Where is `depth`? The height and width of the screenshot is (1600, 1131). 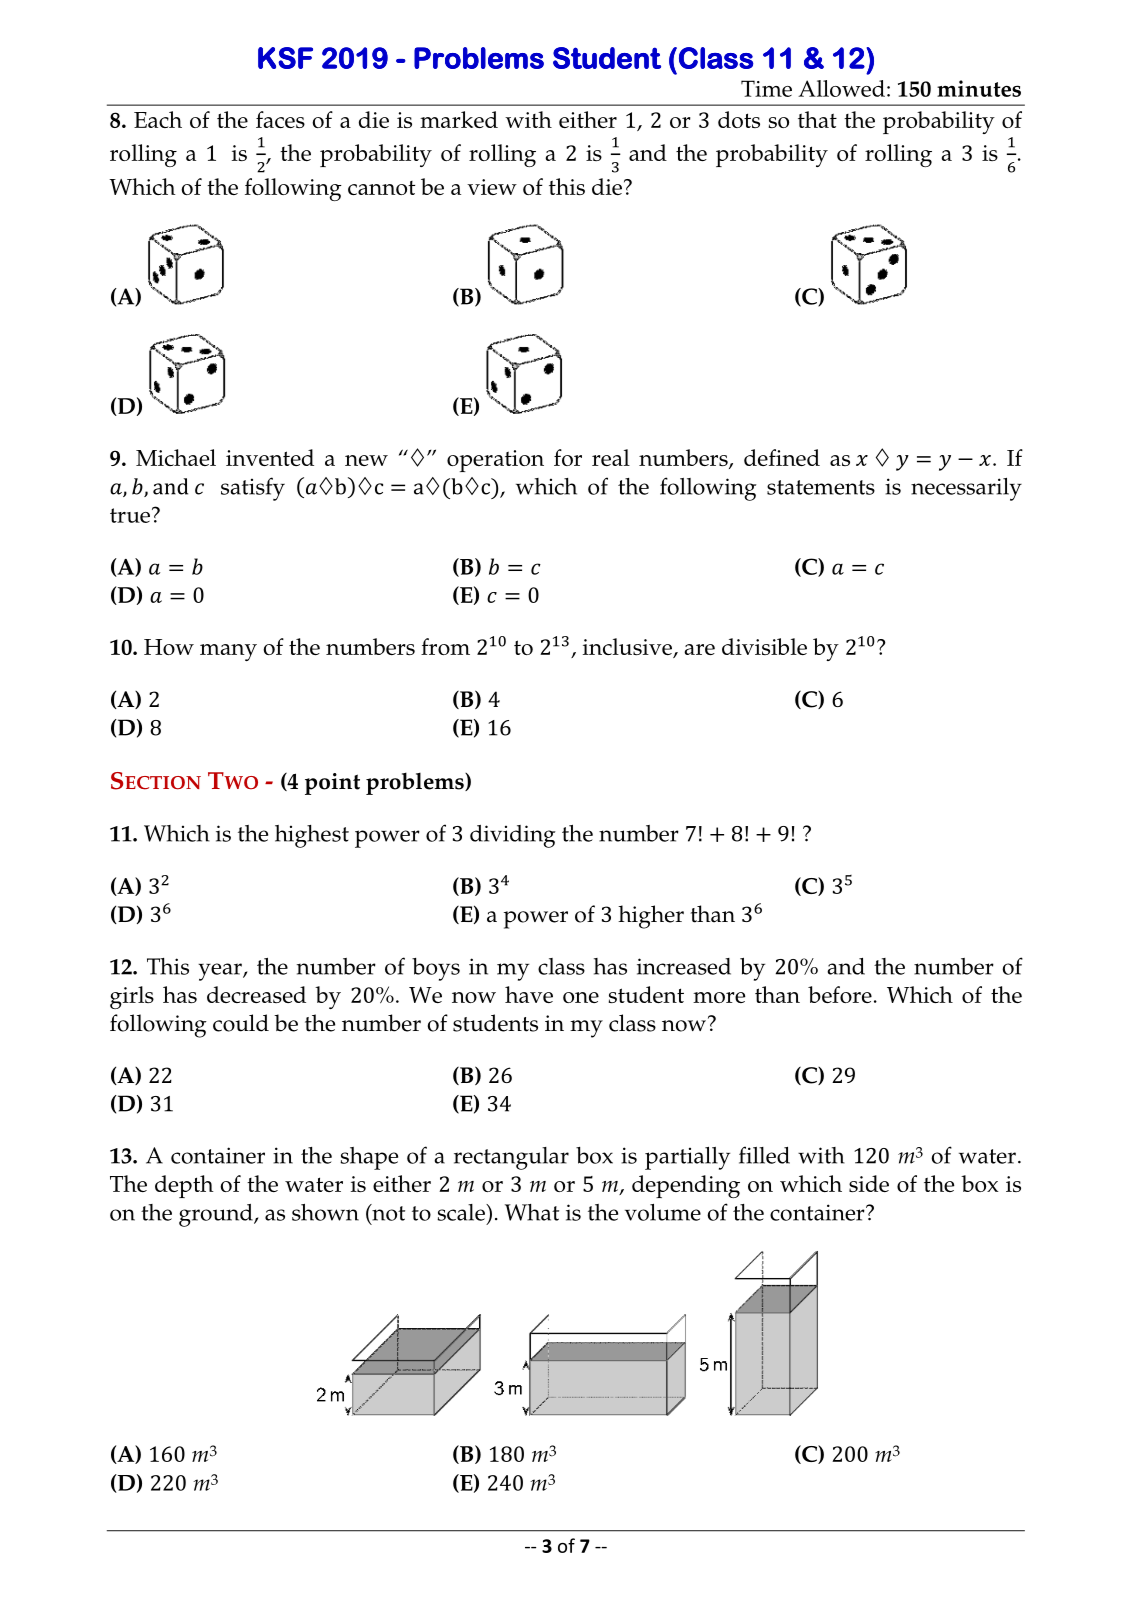 depth is located at coordinates (184, 1186).
